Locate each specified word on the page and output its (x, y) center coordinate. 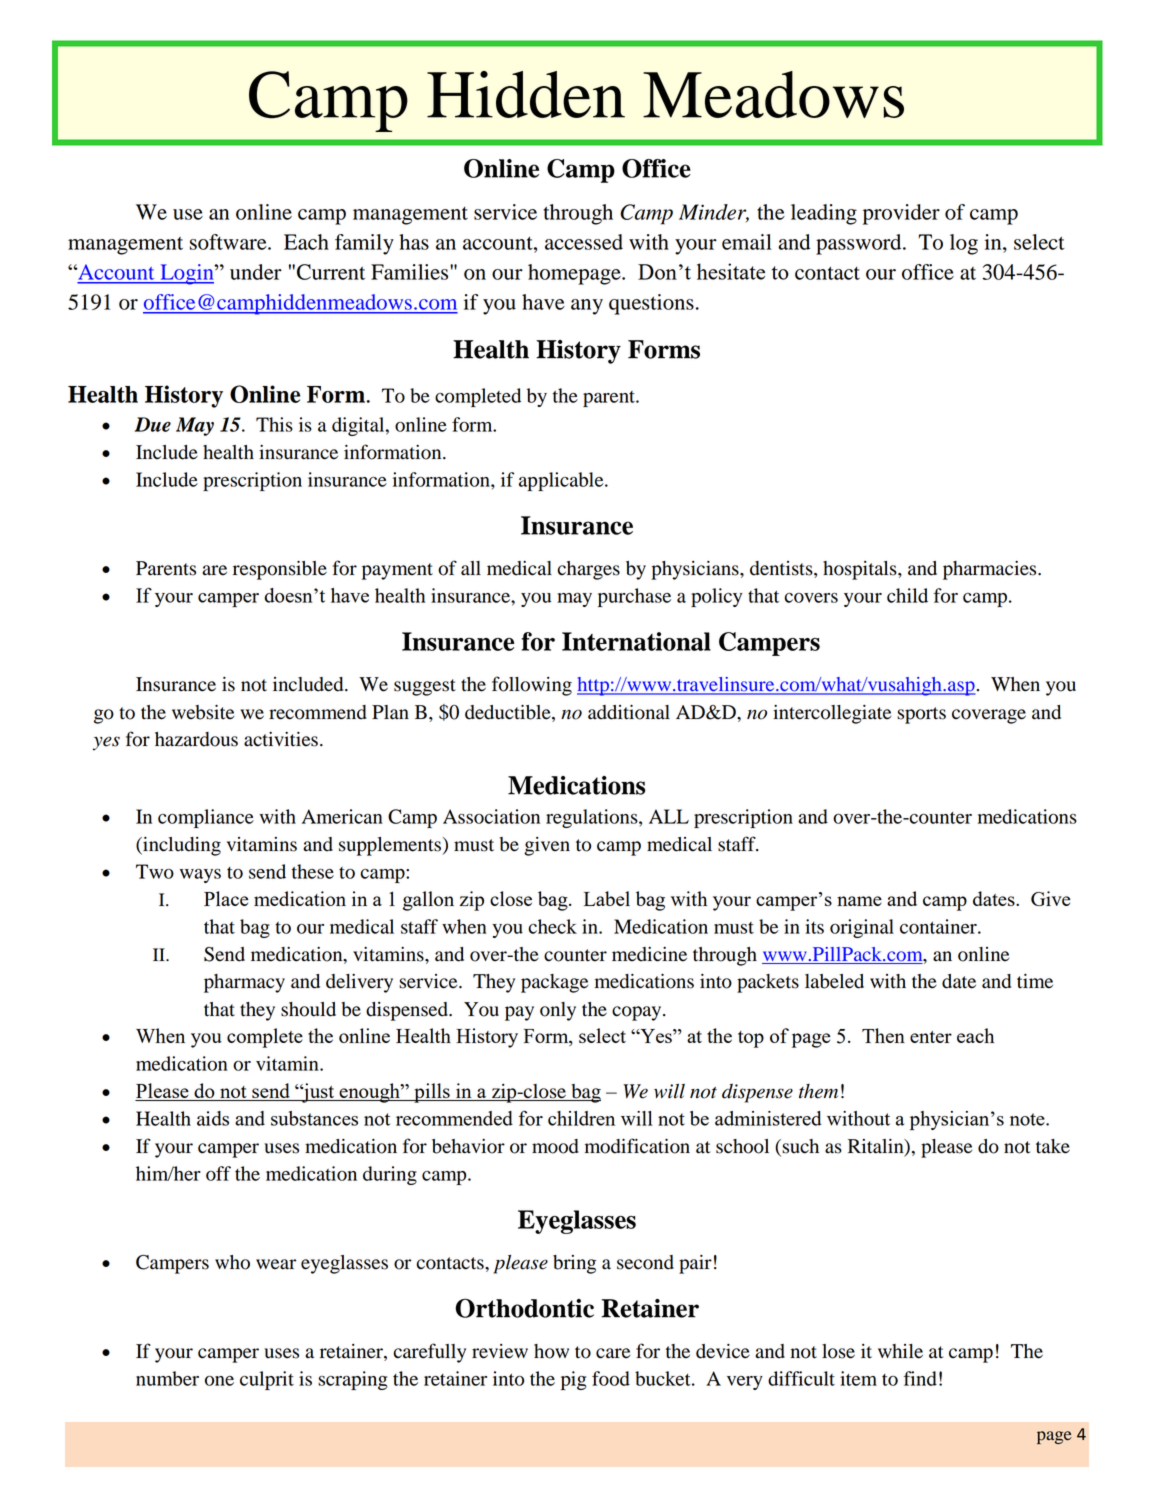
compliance (206, 818)
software (229, 242)
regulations (593, 818)
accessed (584, 242)
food (611, 1378)
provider (901, 214)
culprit (267, 1380)
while (900, 1351)
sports (921, 715)
